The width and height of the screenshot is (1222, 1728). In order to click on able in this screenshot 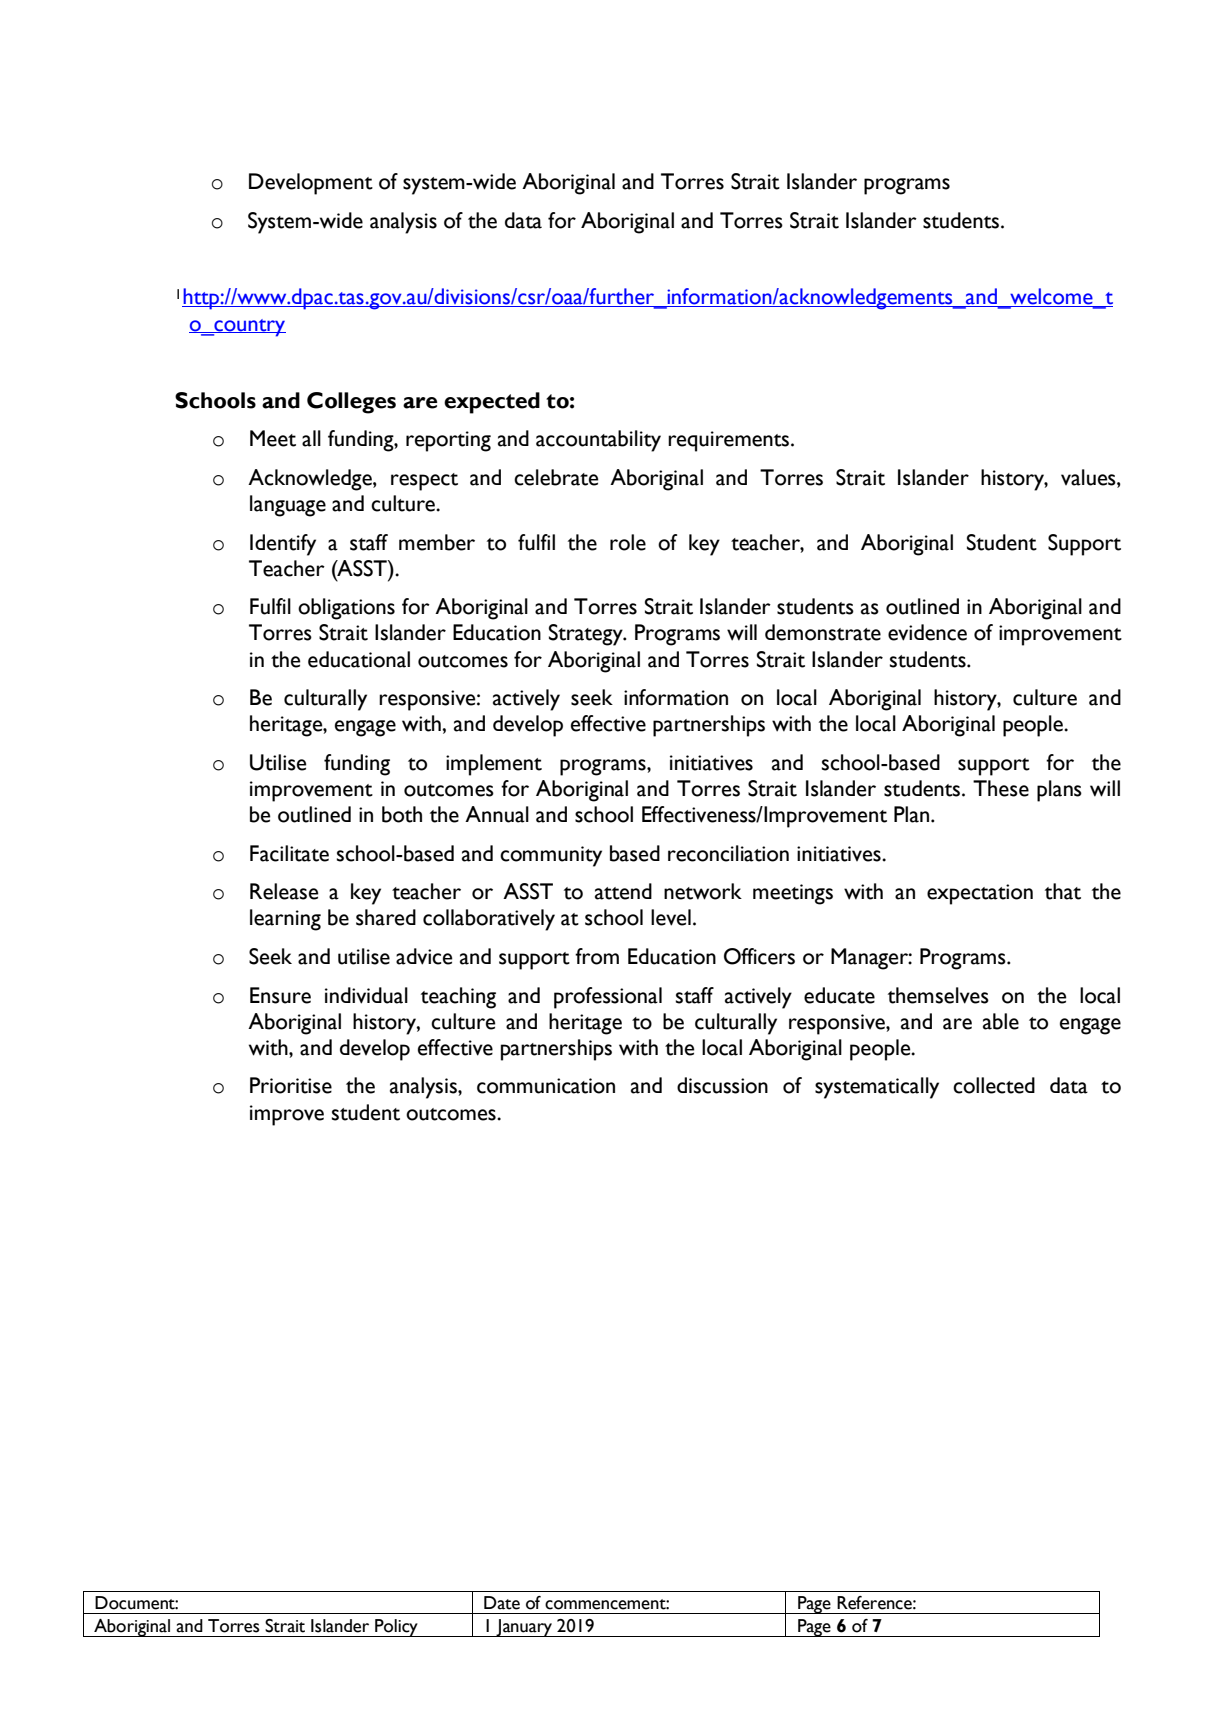, I will do `click(1001, 1021)`.
